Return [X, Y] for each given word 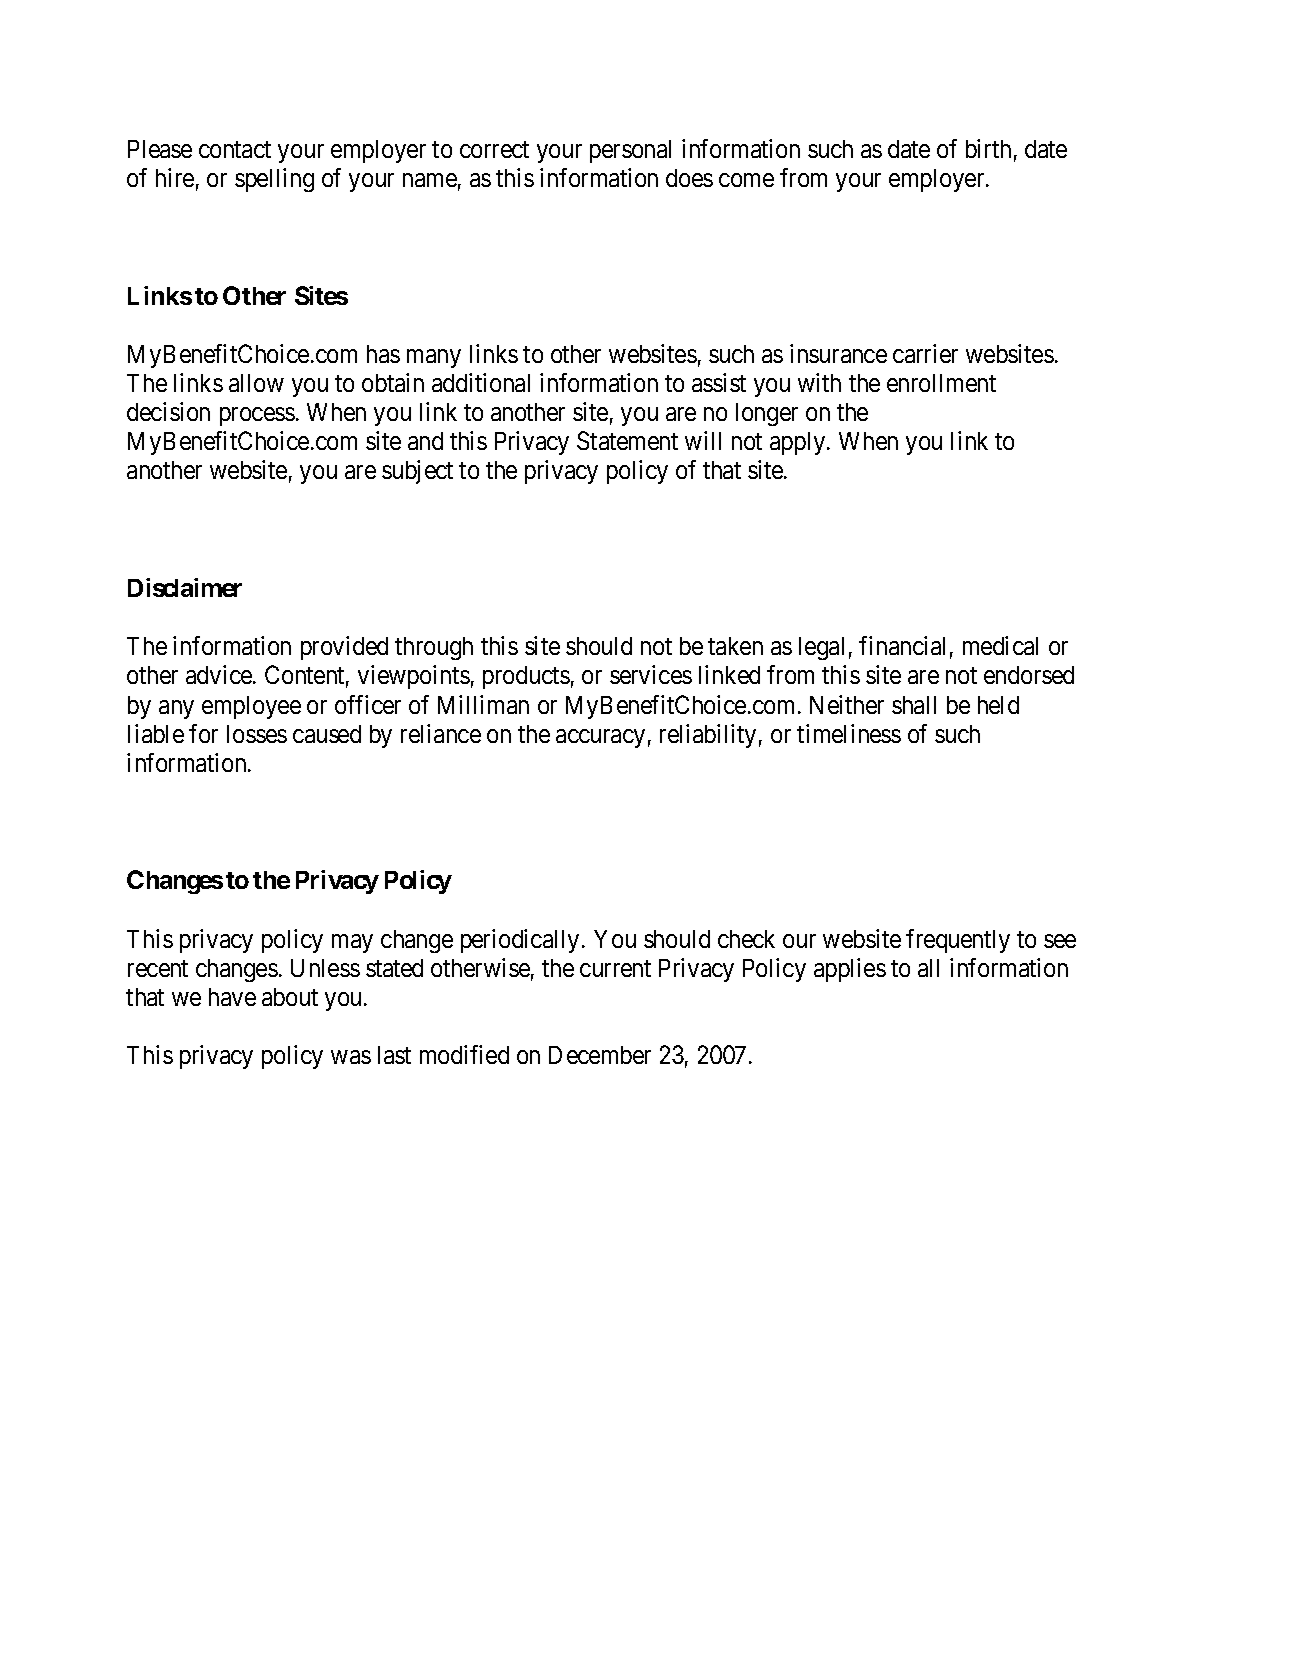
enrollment [941, 383]
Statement [627, 440]
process [257, 416]
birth [988, 148]
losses [257, 734]
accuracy [600, 738]
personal [630, 151]
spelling [274, 180]
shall [914, 705]
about [290, 997]
